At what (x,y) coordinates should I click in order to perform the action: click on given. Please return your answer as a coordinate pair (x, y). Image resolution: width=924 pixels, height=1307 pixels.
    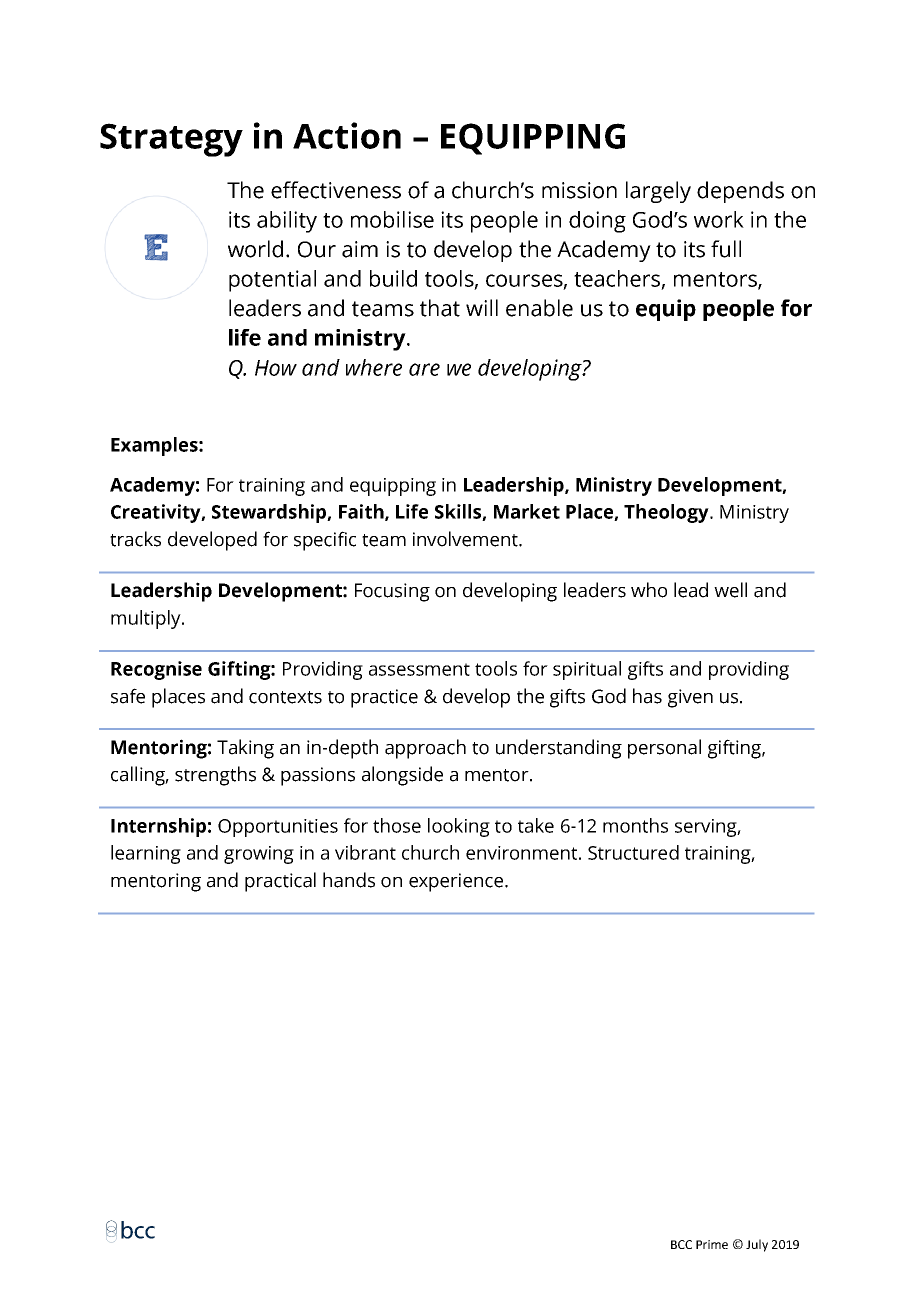
    Looking at the image, I should click on (690, 698).
